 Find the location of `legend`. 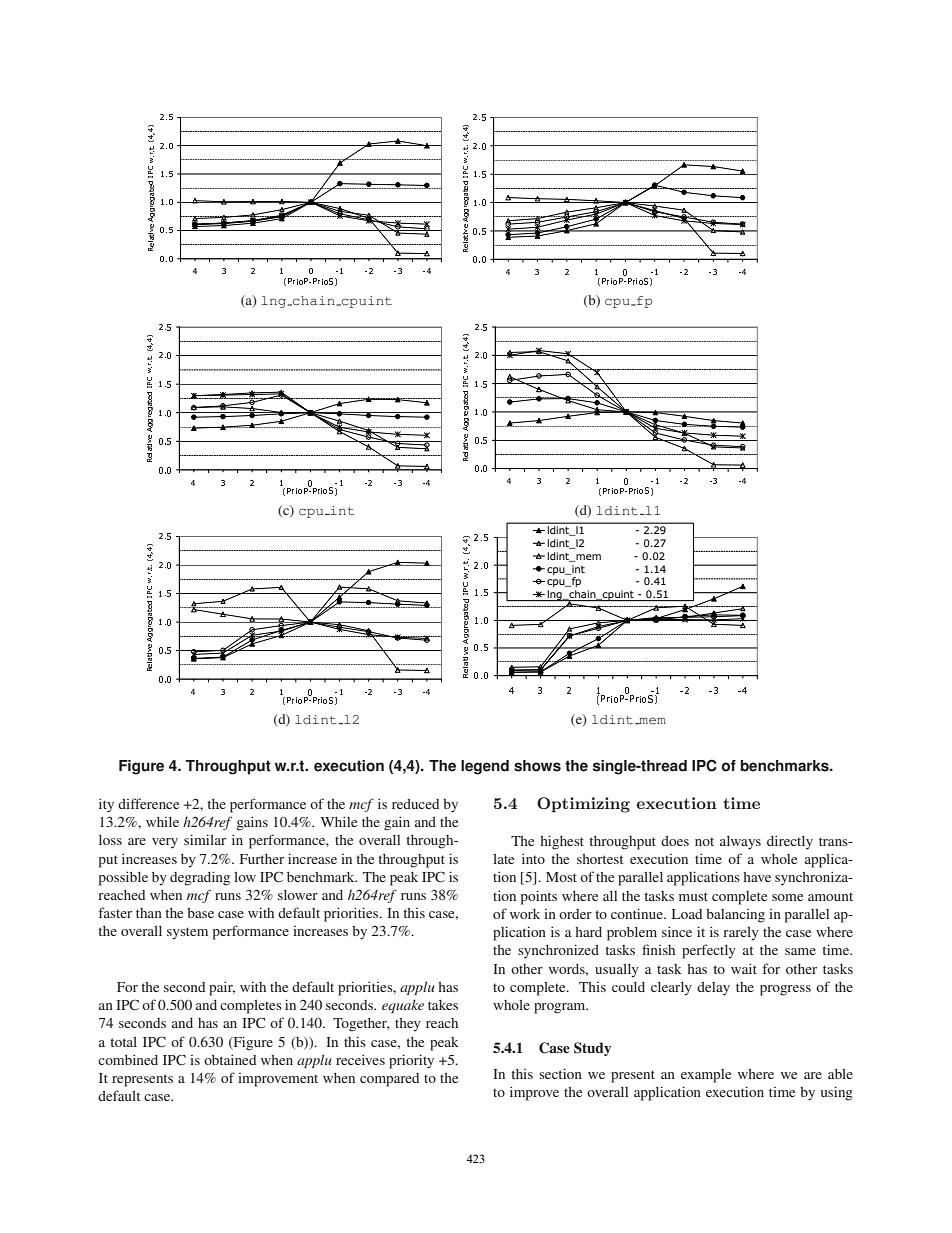

legend is located at coordinates (485, 767).
